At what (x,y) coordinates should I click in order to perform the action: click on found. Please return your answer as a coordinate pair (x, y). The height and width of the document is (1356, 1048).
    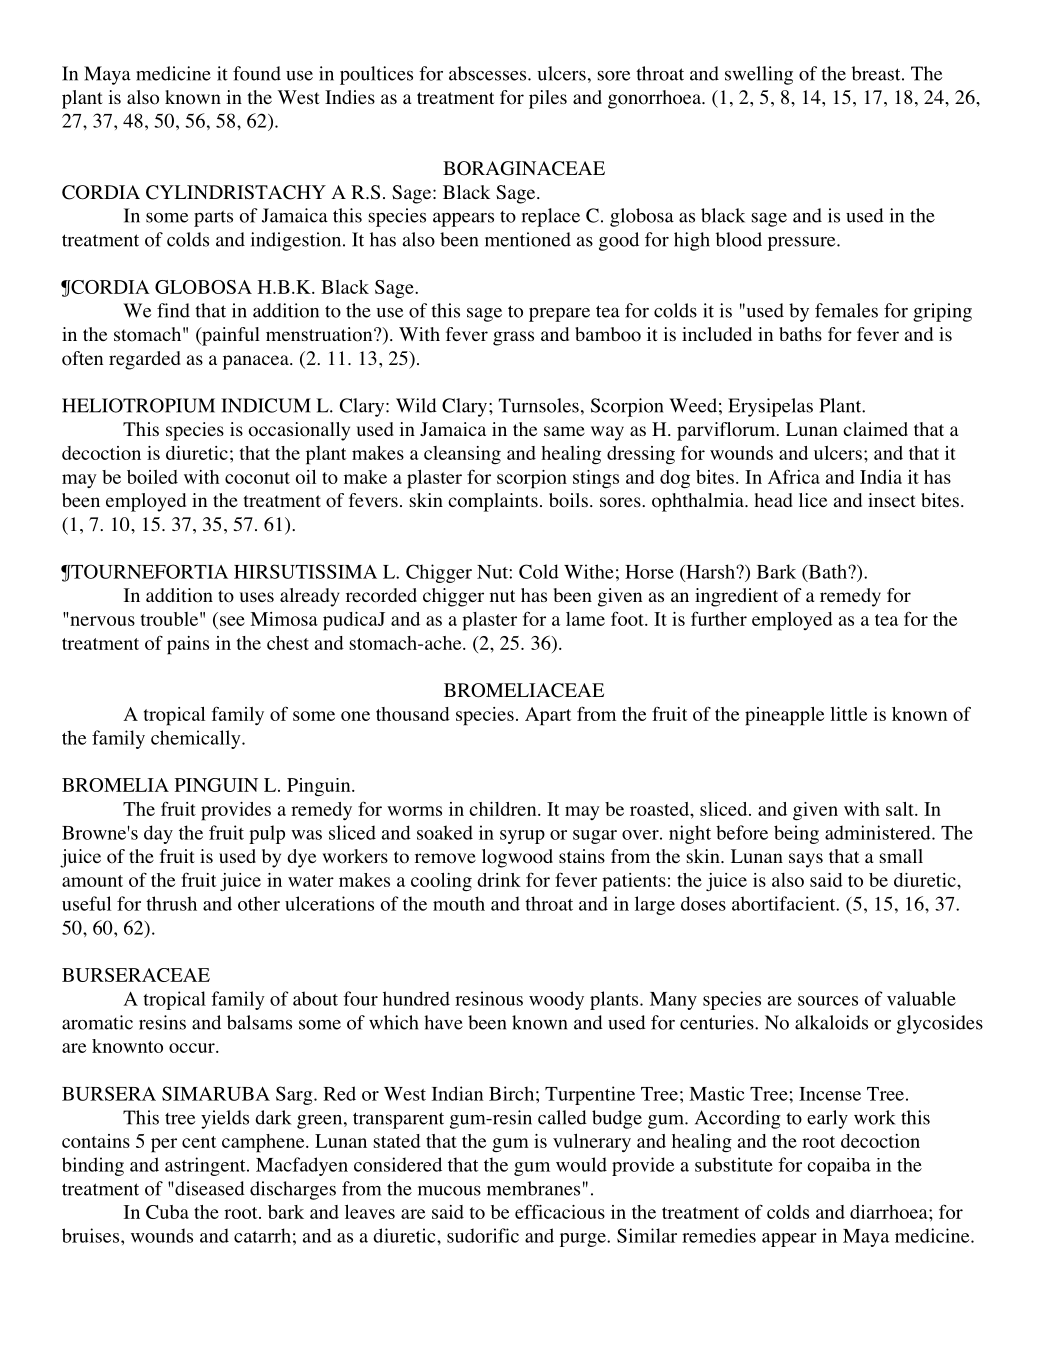
    Looking at the image, I should click on (257, 73).
